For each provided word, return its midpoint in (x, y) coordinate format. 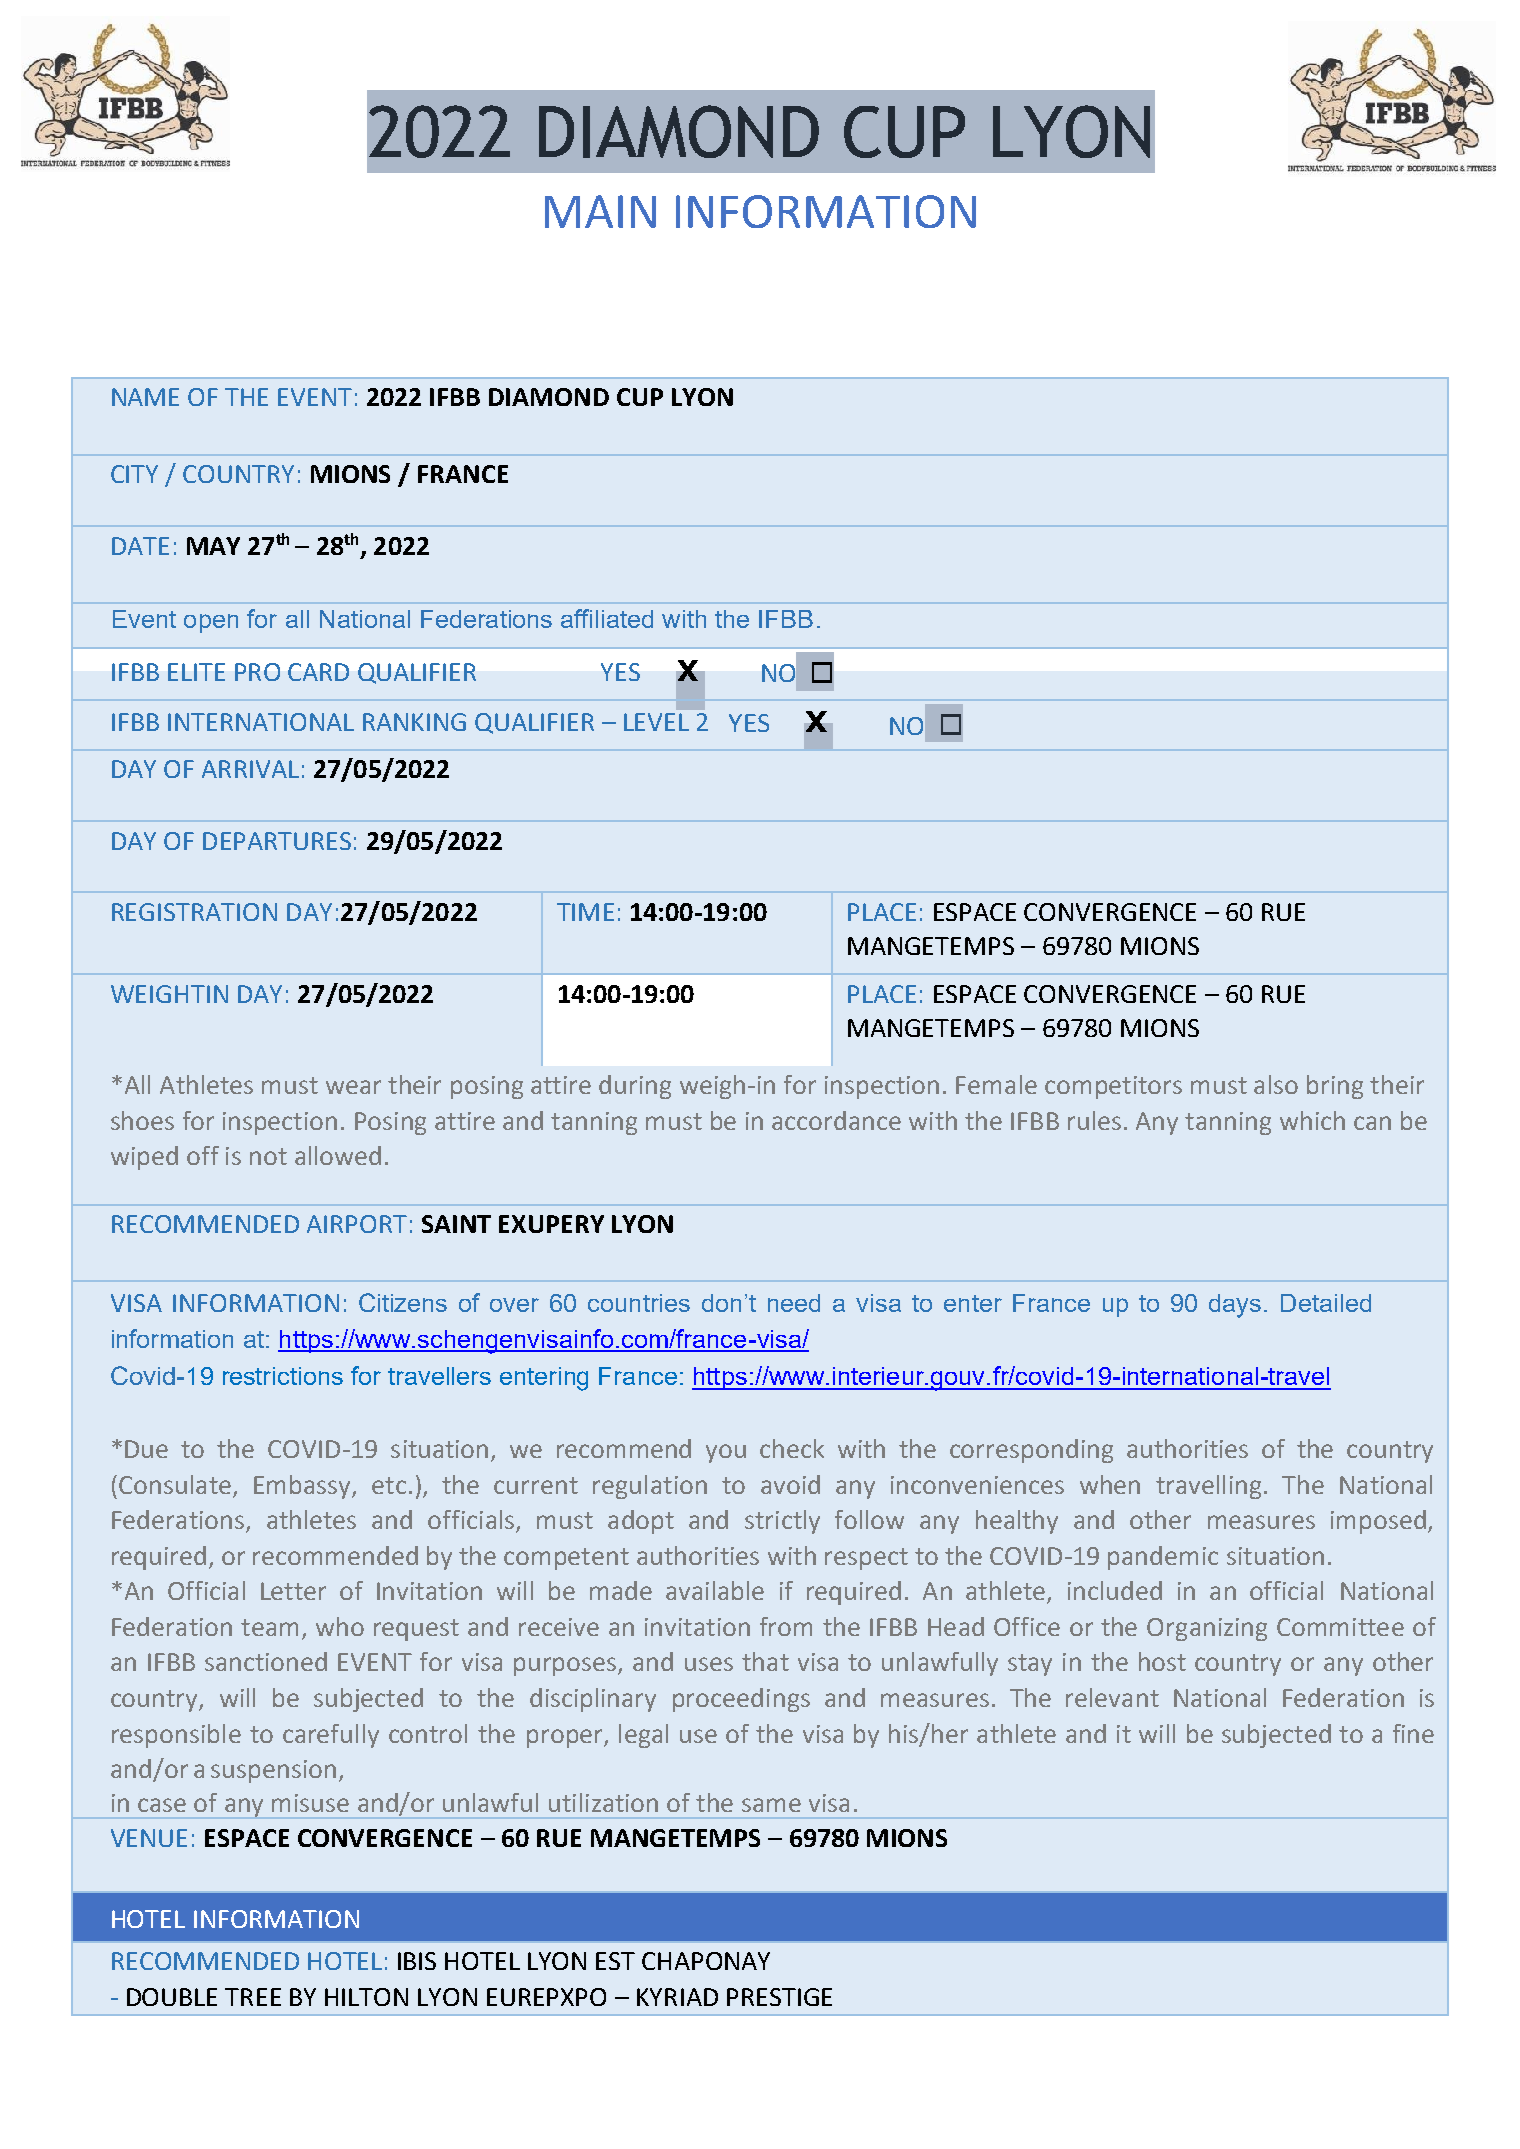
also (1276, 1084)
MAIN (600, 211)
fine (1413, 1733)
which (1312, 1120)
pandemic (1163, 1558)
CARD (318, 672)
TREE (253, 1997)
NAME (145, 397)
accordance (836, 1120)
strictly (782, 1522)
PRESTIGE (779, 1997)
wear (353, 1087)
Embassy (303, 1487)
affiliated (607, 618)
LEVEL (656, 722)
